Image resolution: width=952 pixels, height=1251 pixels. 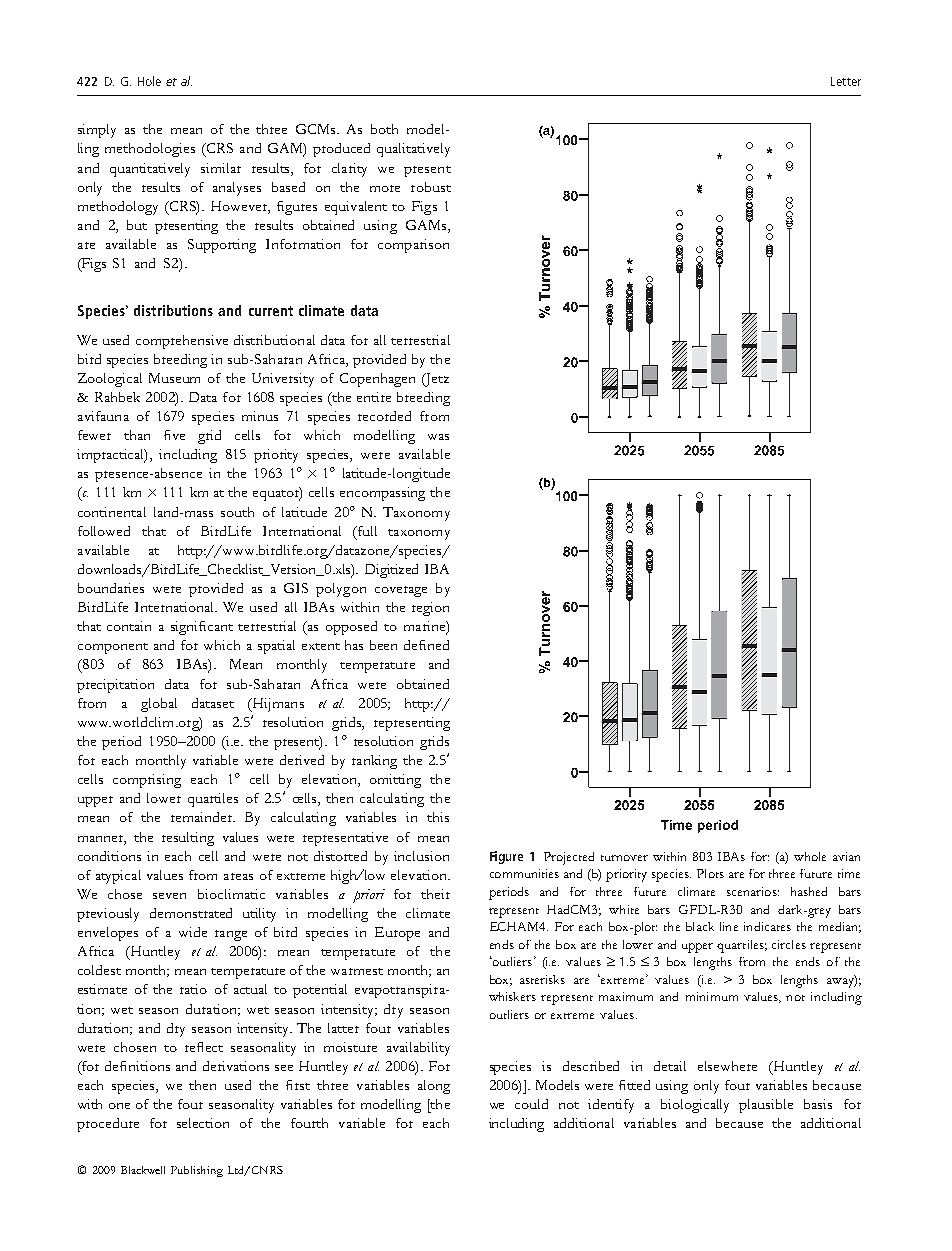 What do you see at coordinates (435, 894) in the screenshot?
I see `their` at bounding box center [435, 894].
